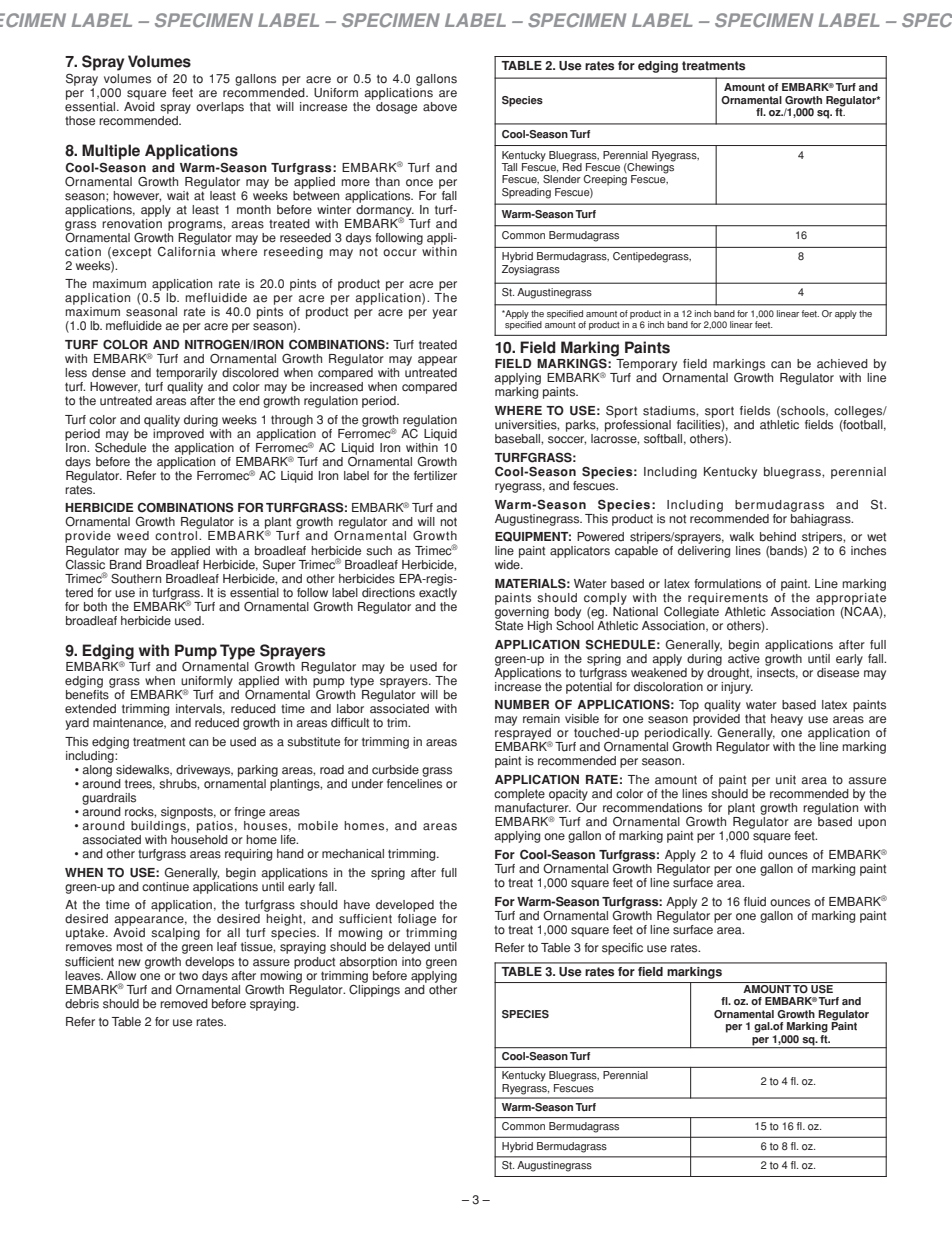 Image resolution: width=952 pixels, height=1233 pixels. I want to click on control, so click(177, 536).
